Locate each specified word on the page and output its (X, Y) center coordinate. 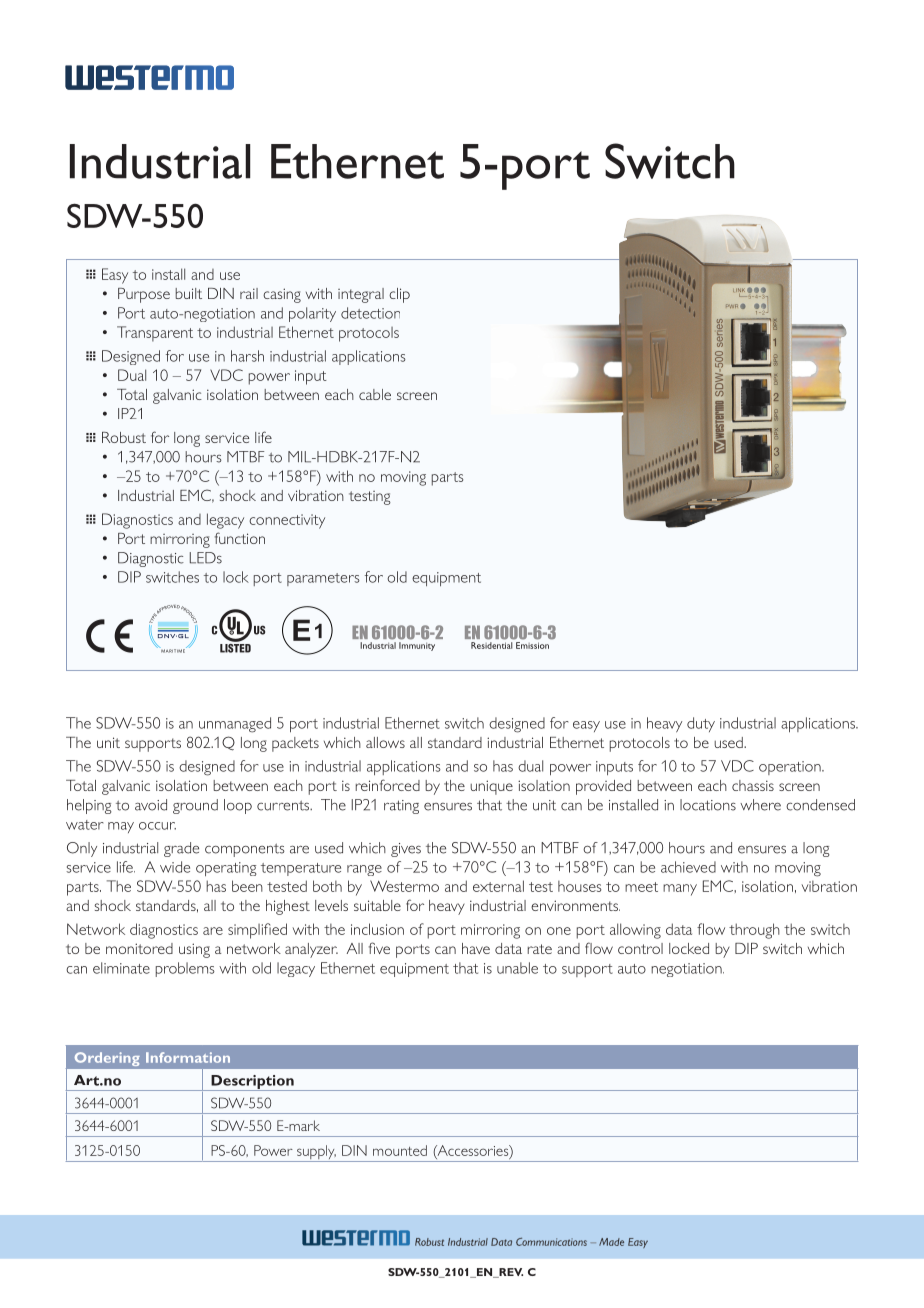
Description (252, 1083)
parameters (323, 579)
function (240, 538)
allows (385, 742)
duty (701, 724)
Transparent (155, 334)
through (754, 931)
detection (370, 313)
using (194, 950)
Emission (532, 645)
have (476, 948)
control (640, 948)
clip (399, 295)
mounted (400, 1150)
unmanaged (235, 725)
